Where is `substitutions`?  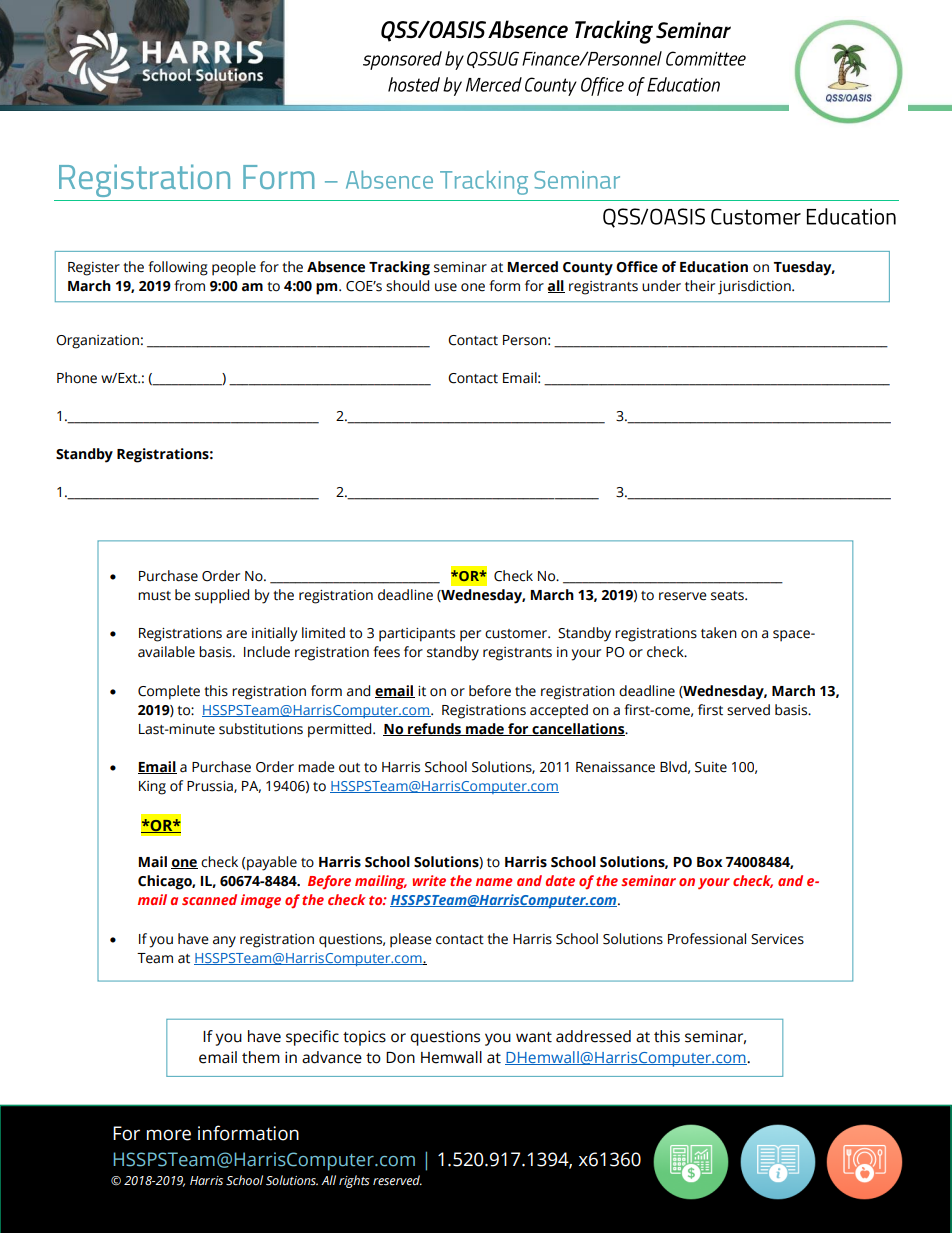 substitutions is located at coordinates (261, 729).
